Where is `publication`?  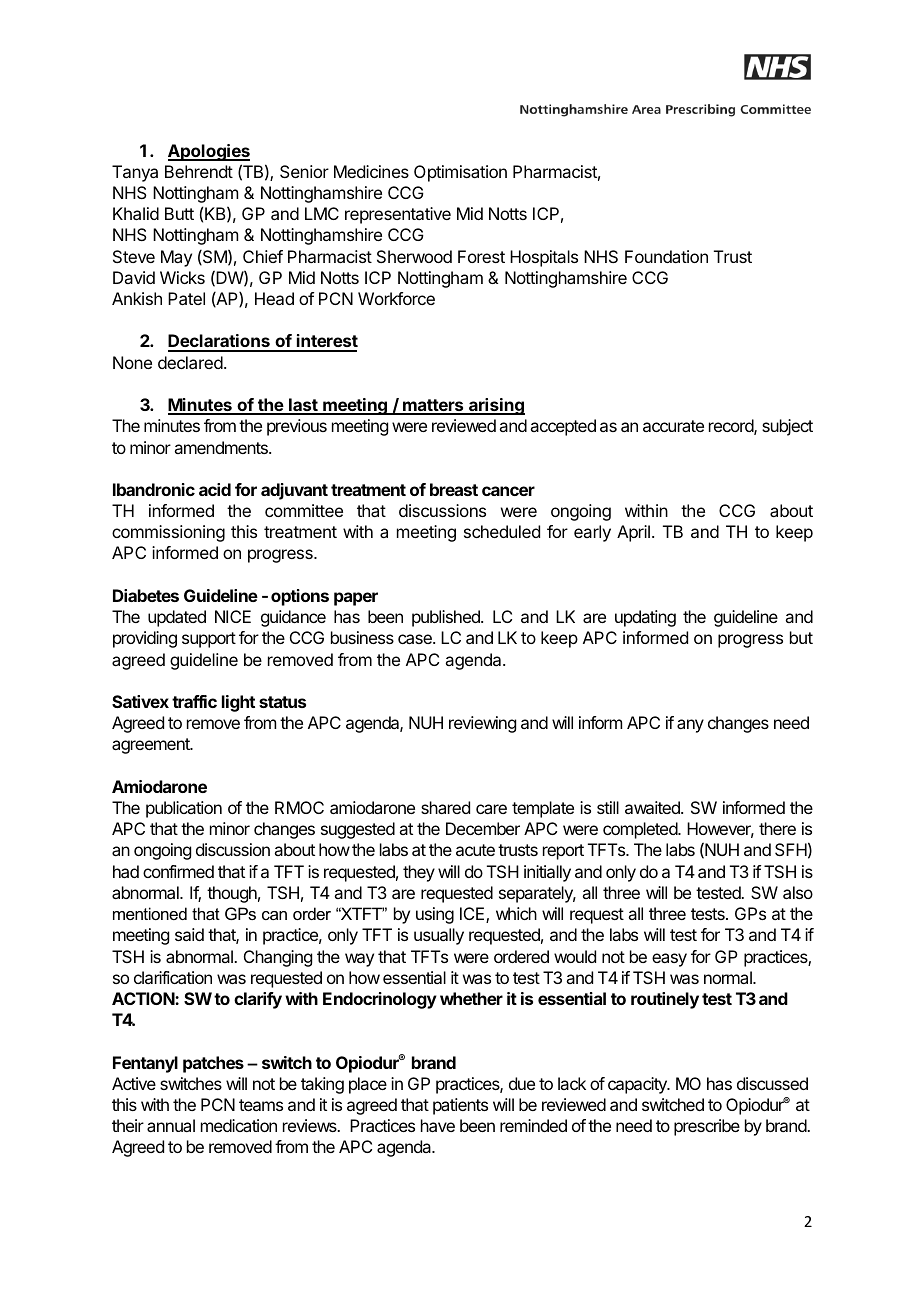
publication is located at coordinates (184, 809).
